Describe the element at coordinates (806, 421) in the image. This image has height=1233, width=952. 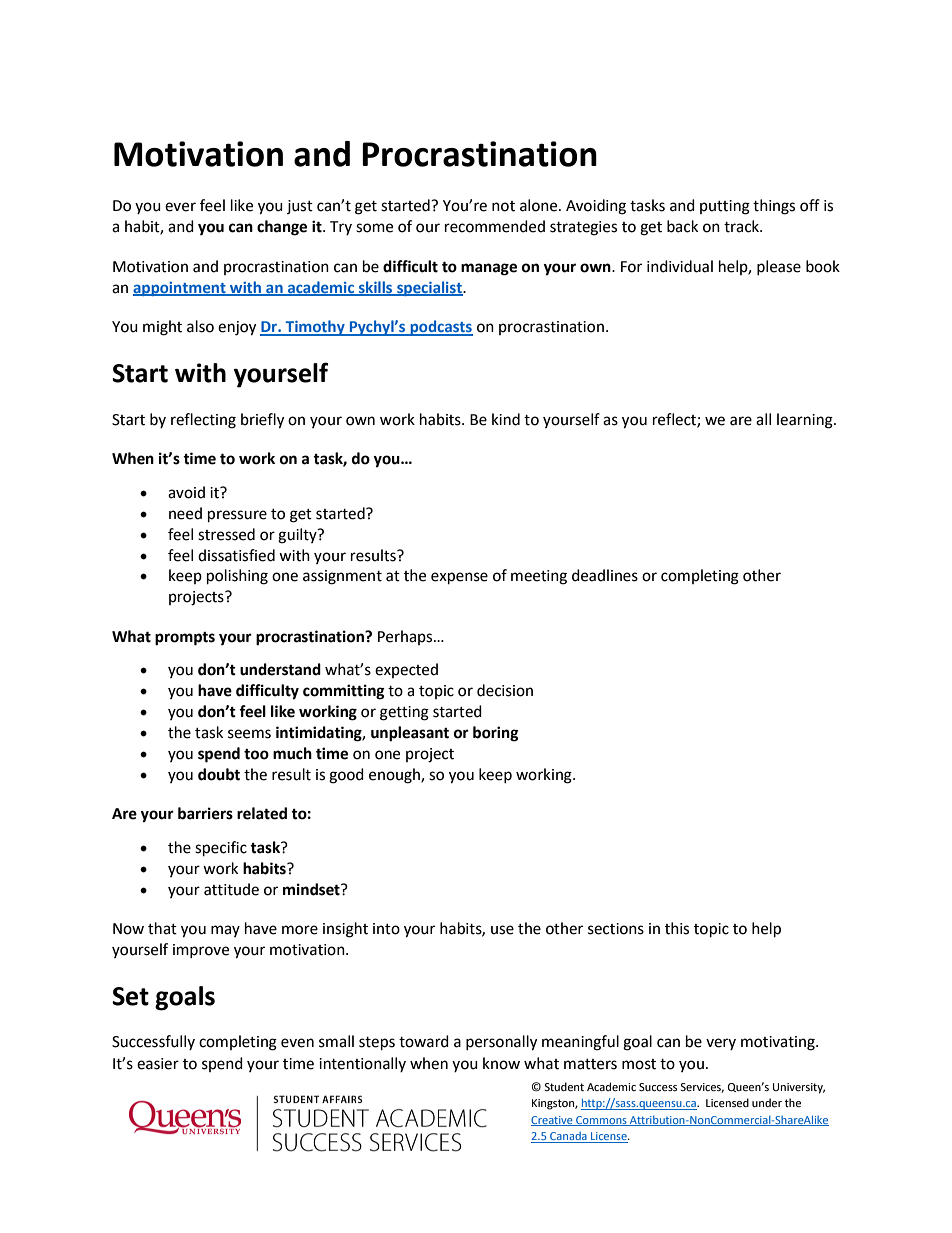
I see `learning` at that location.
